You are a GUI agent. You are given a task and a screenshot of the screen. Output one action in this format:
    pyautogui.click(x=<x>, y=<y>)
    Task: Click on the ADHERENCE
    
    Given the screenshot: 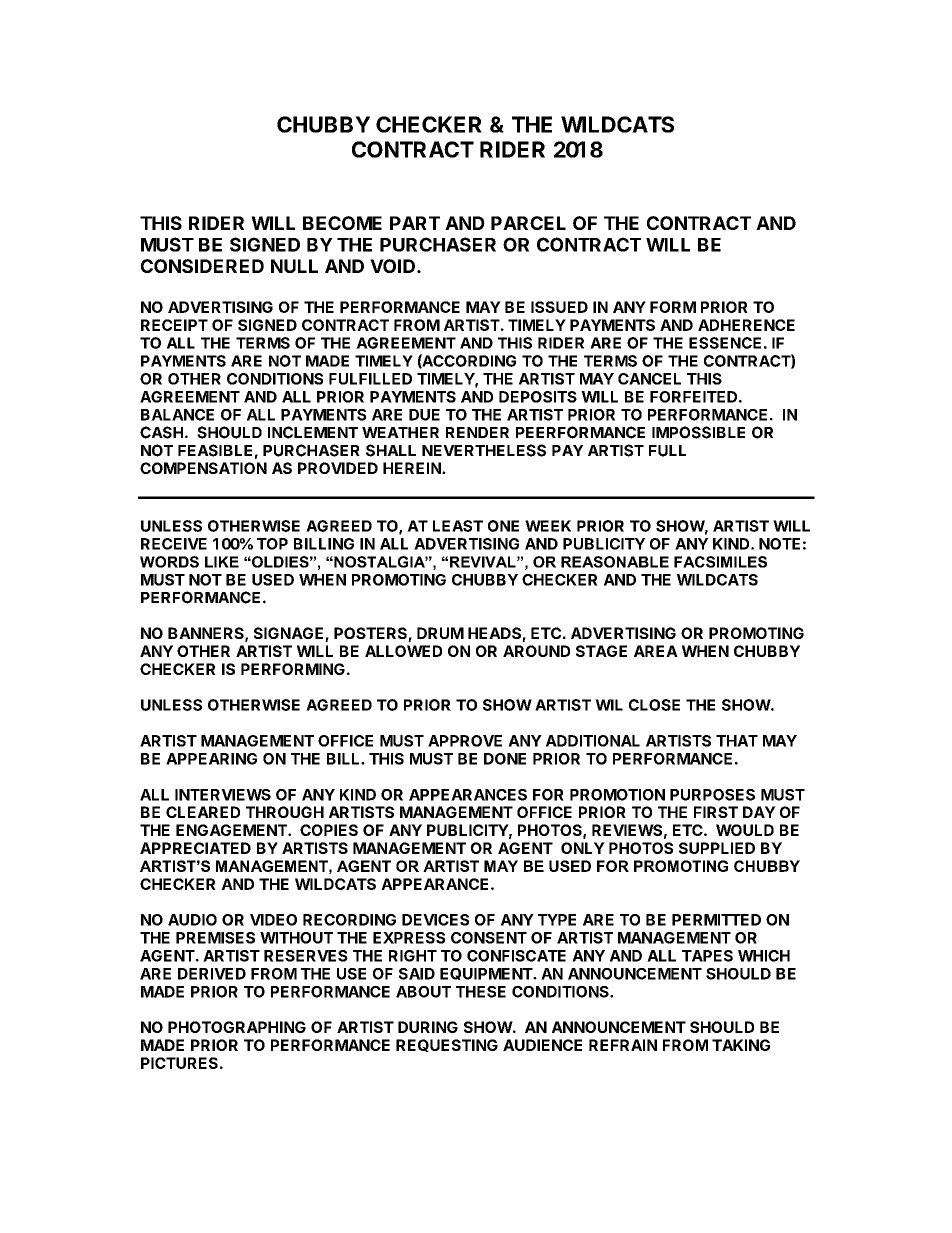 What is the action you would take?
    pyautogui.click(x=746, y=325)
